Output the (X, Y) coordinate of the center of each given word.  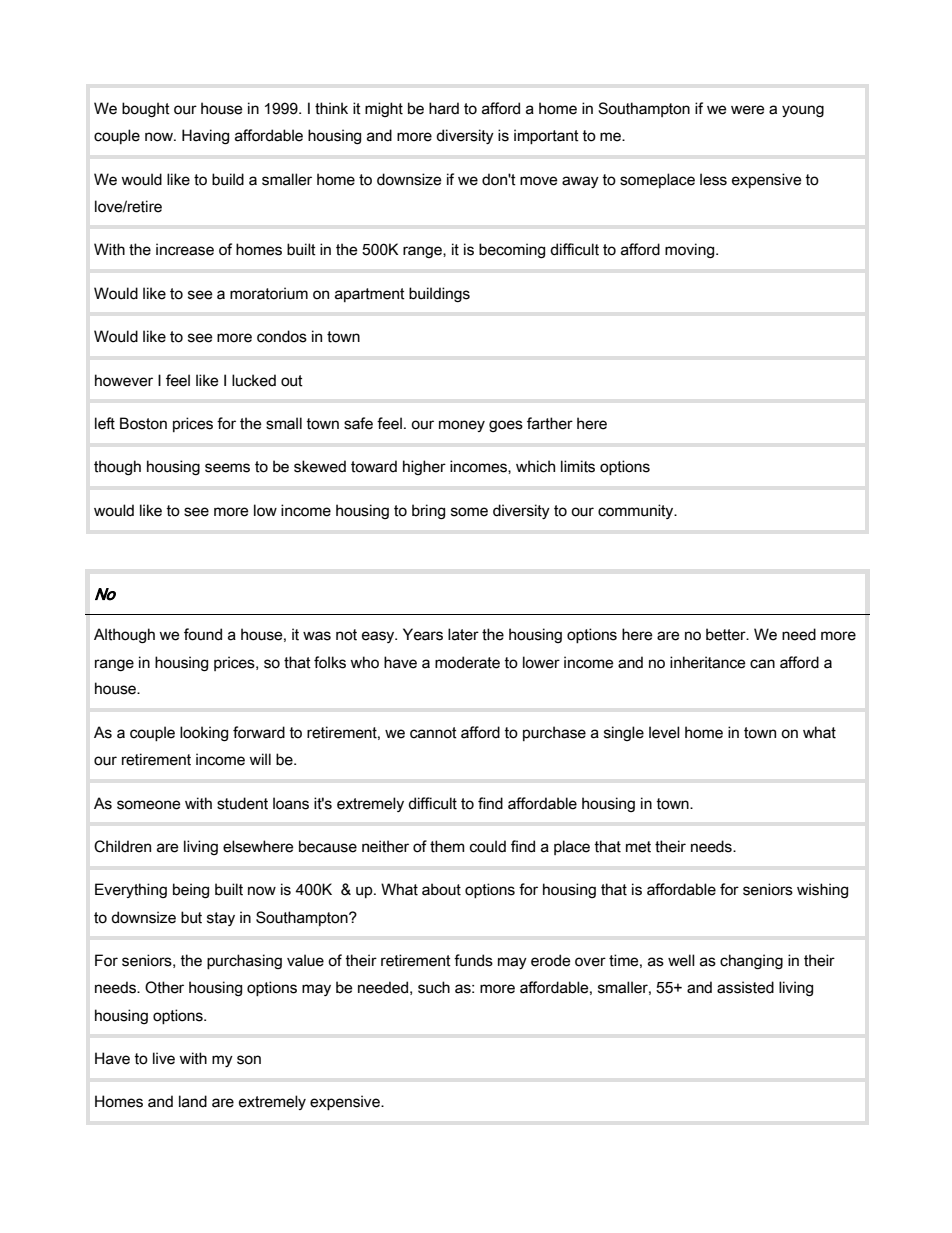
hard (444, 108)
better (727, 634)
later (463, 634)
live (164, 1058)
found (203, 634)
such (434, 987)
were (748, 110)
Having (205, 136)
